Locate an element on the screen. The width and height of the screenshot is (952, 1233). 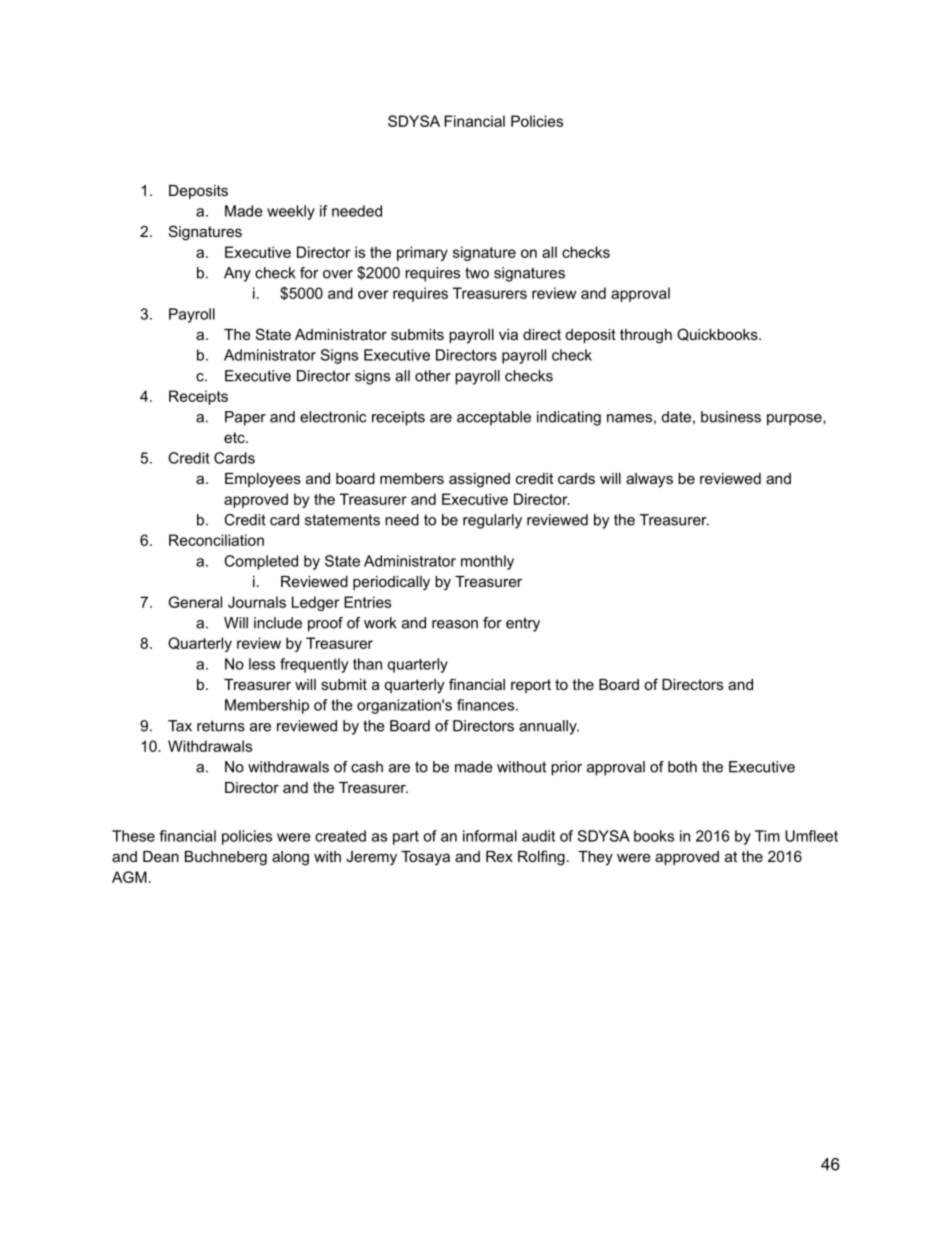
Any is located at coordinates (237, 274).
